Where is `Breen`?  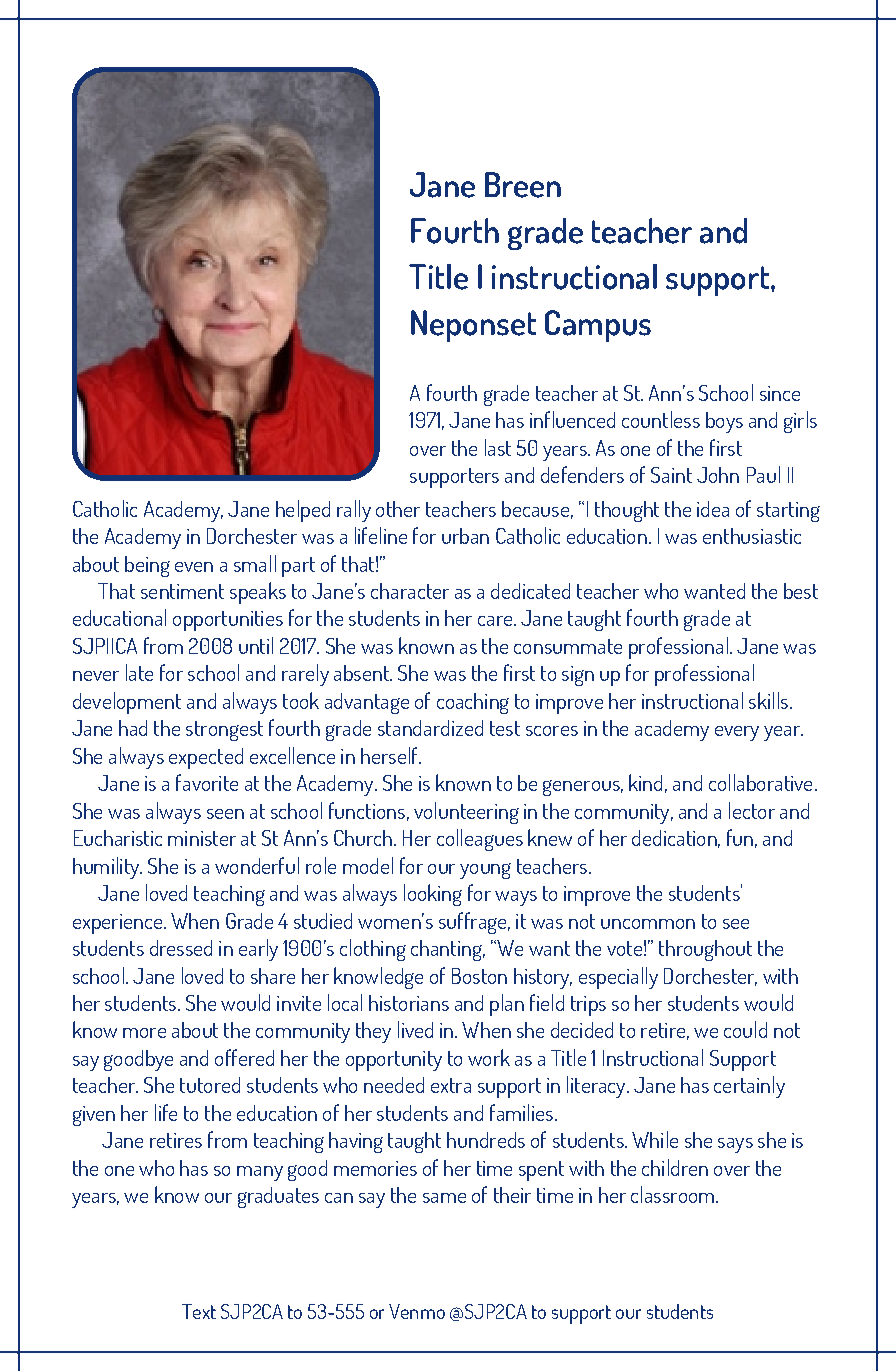 Breen is located at coordinates (523, 185).
